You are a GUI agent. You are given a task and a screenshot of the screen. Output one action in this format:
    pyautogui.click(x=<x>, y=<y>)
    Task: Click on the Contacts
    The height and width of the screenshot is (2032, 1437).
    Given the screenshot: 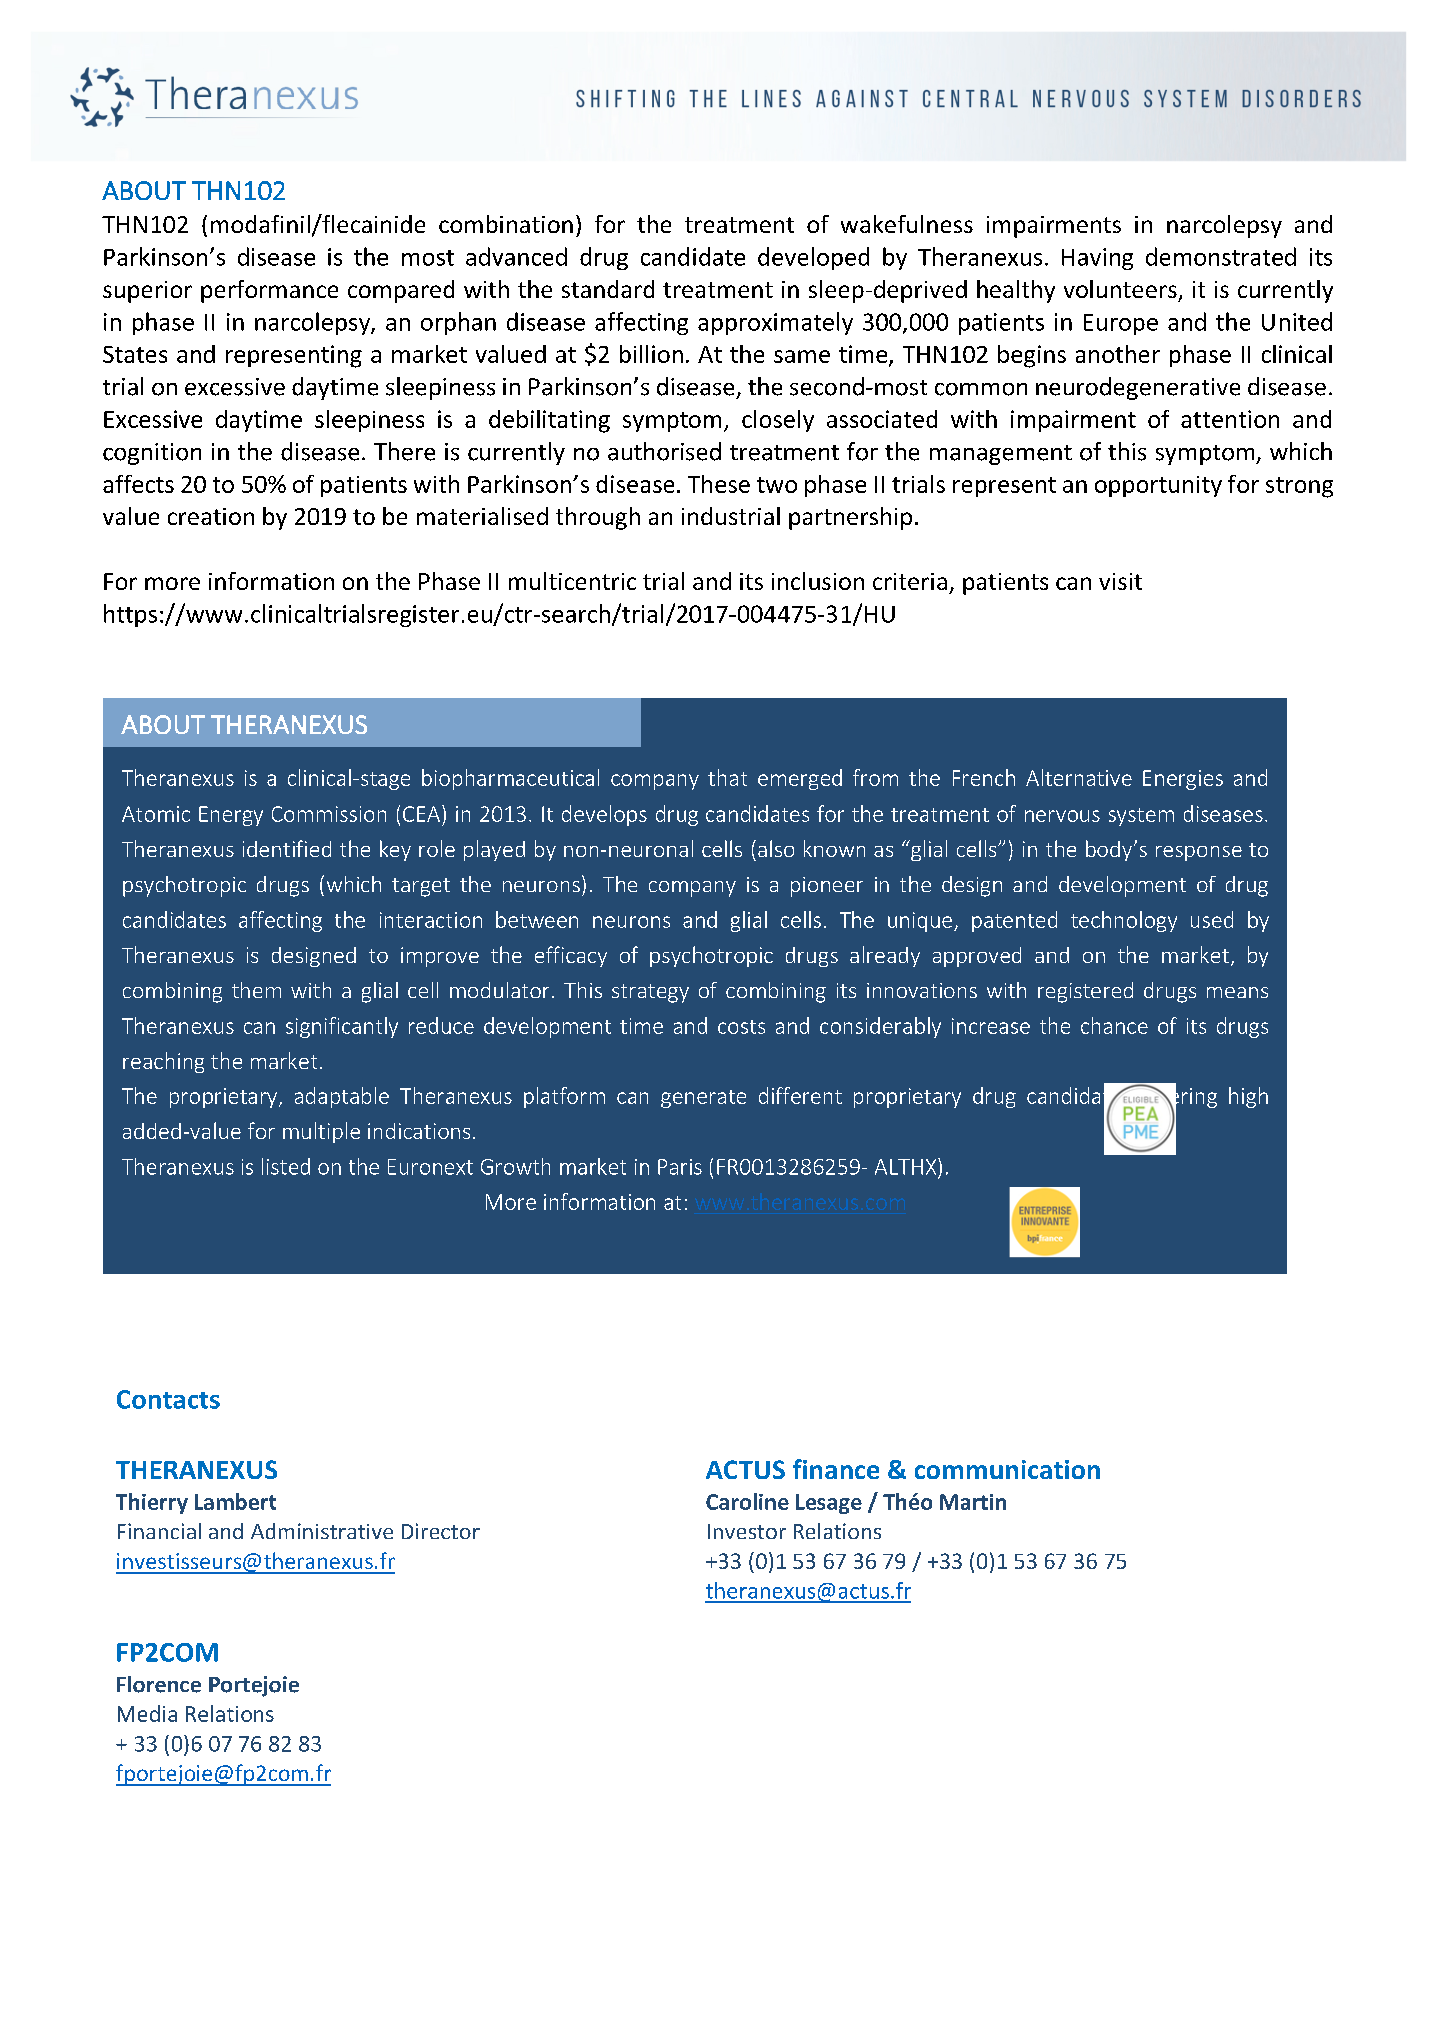 What is the action you would take?
    pyautogui.click(x=168, y=1399)
